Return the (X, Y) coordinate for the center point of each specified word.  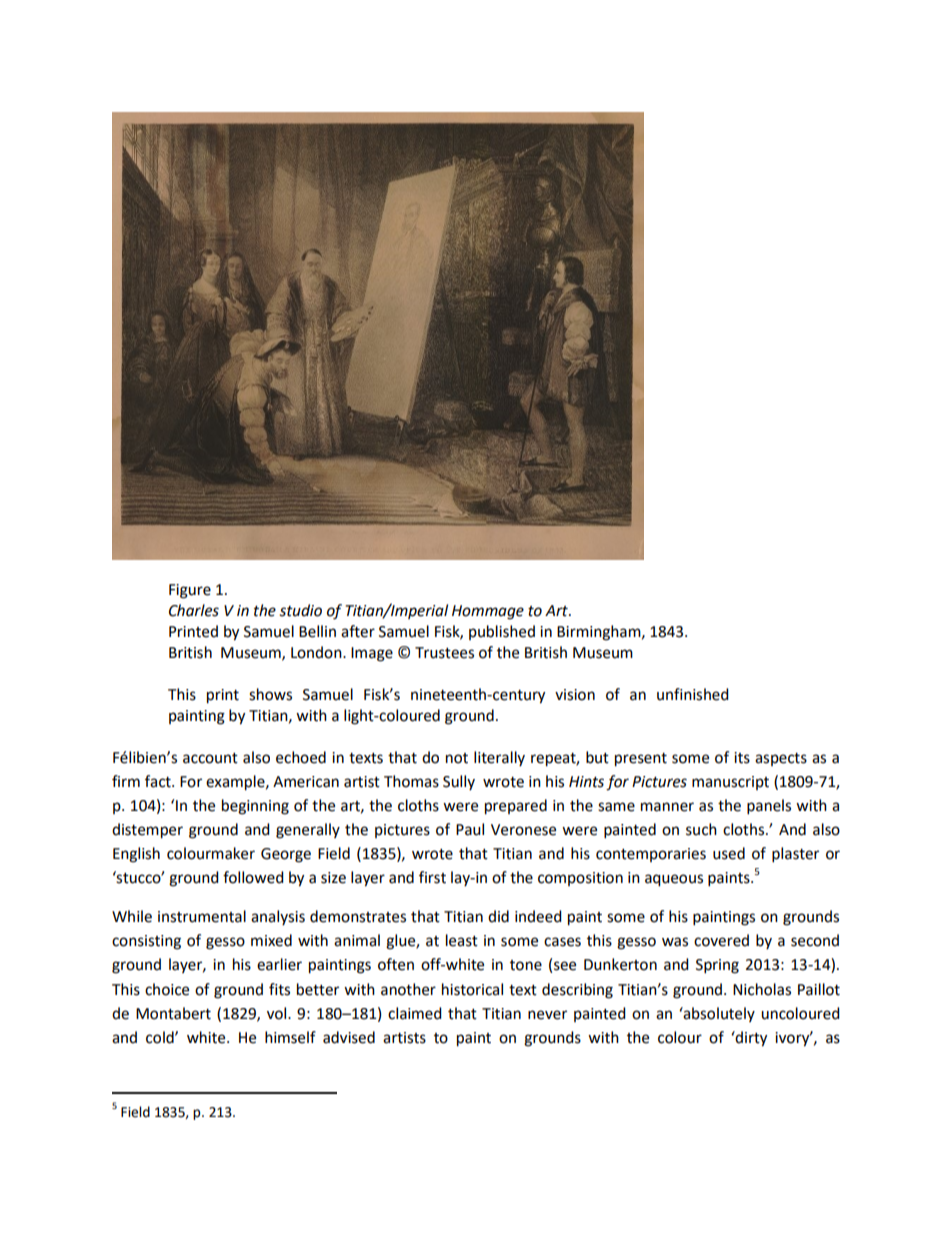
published (502, 632)
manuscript (730, 783)
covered (721, 940)
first (432, 877)
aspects (781, 759)
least (462, 940)
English (136, 855)
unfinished (693, 694)
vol (278, 1013)
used (729, 853)
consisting (146, 942)
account (210, 758)
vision (575, 695)
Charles (194, 610)
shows (270, 694)
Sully (459, 782)
